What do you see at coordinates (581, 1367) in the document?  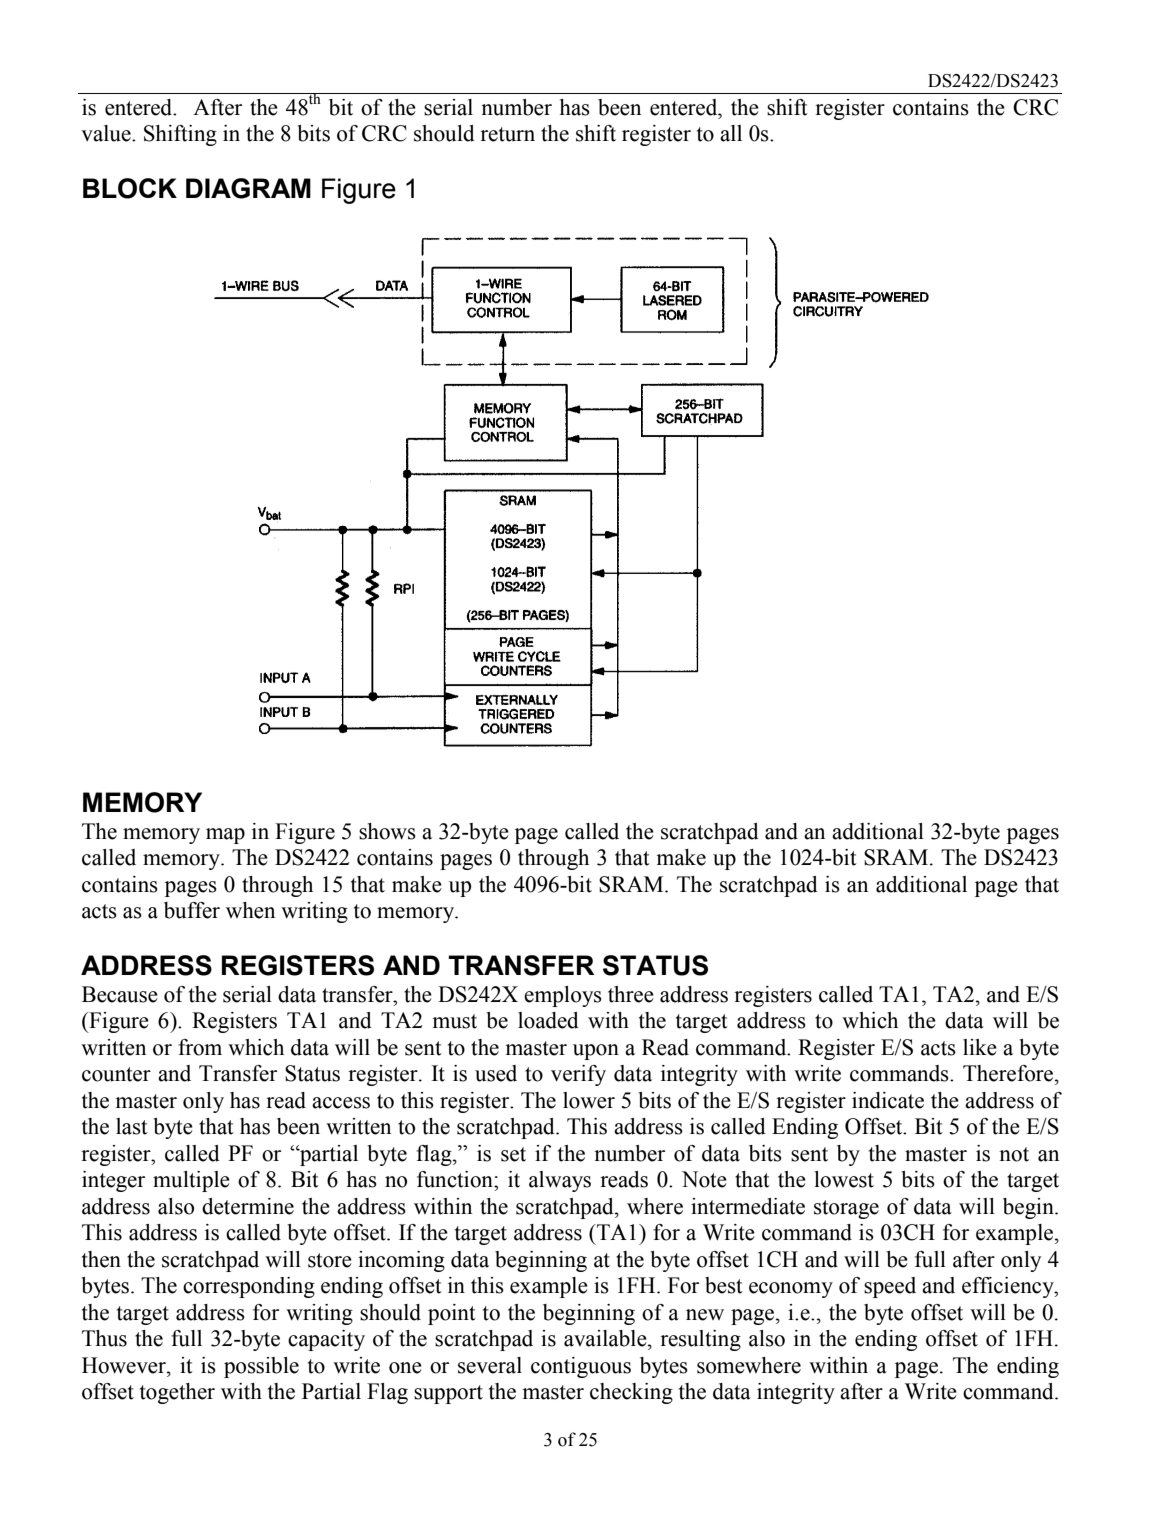 I see `contiguous` at bounding box center [581, 1367].
